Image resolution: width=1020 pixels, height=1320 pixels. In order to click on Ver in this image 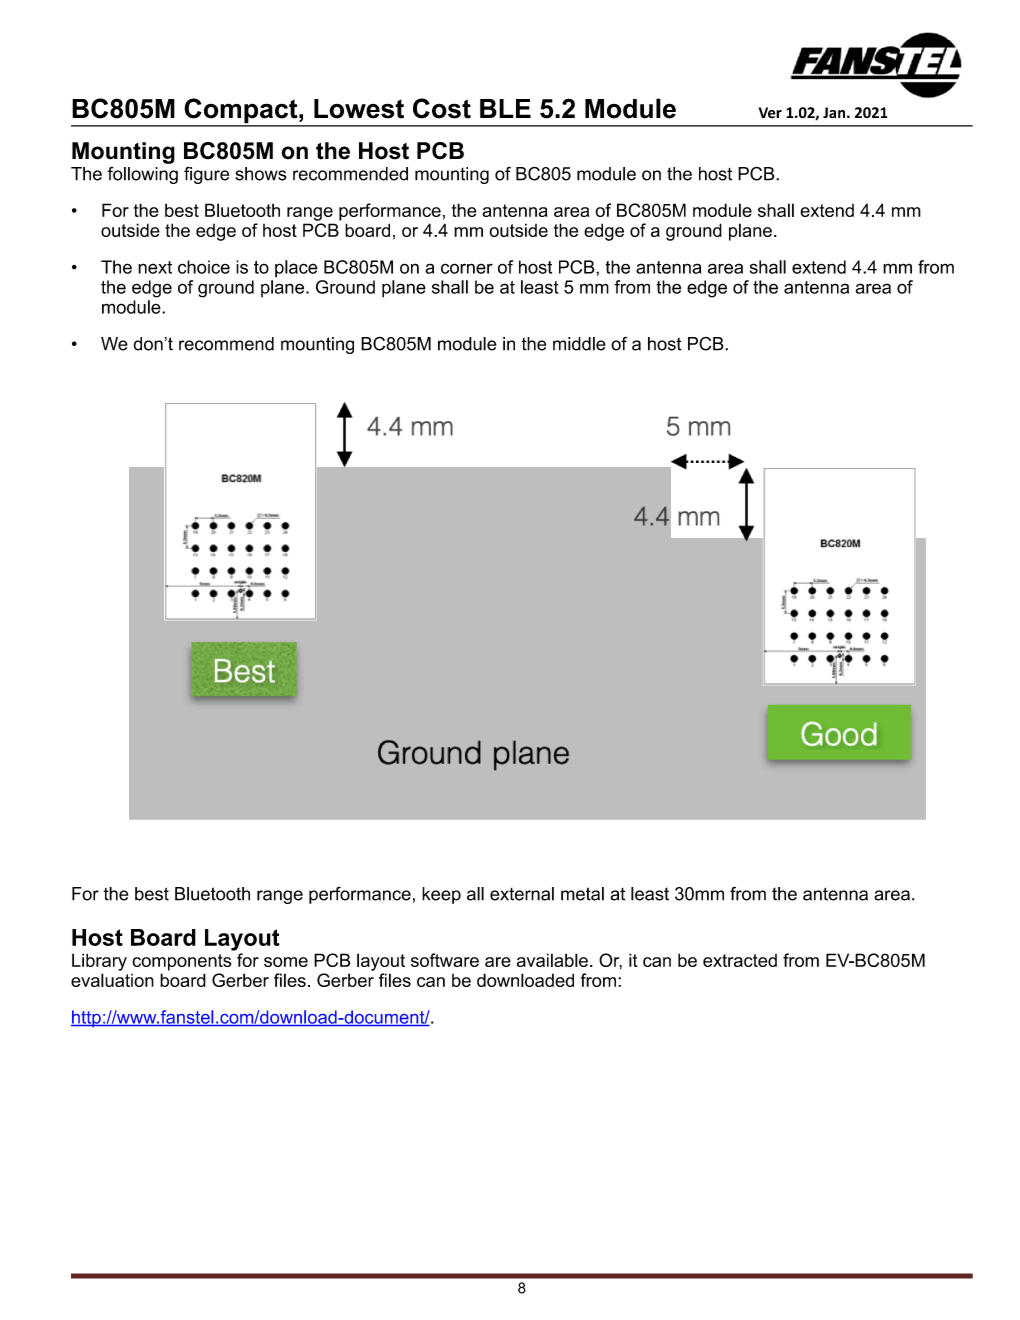, I will do `click(770, 112)`.
